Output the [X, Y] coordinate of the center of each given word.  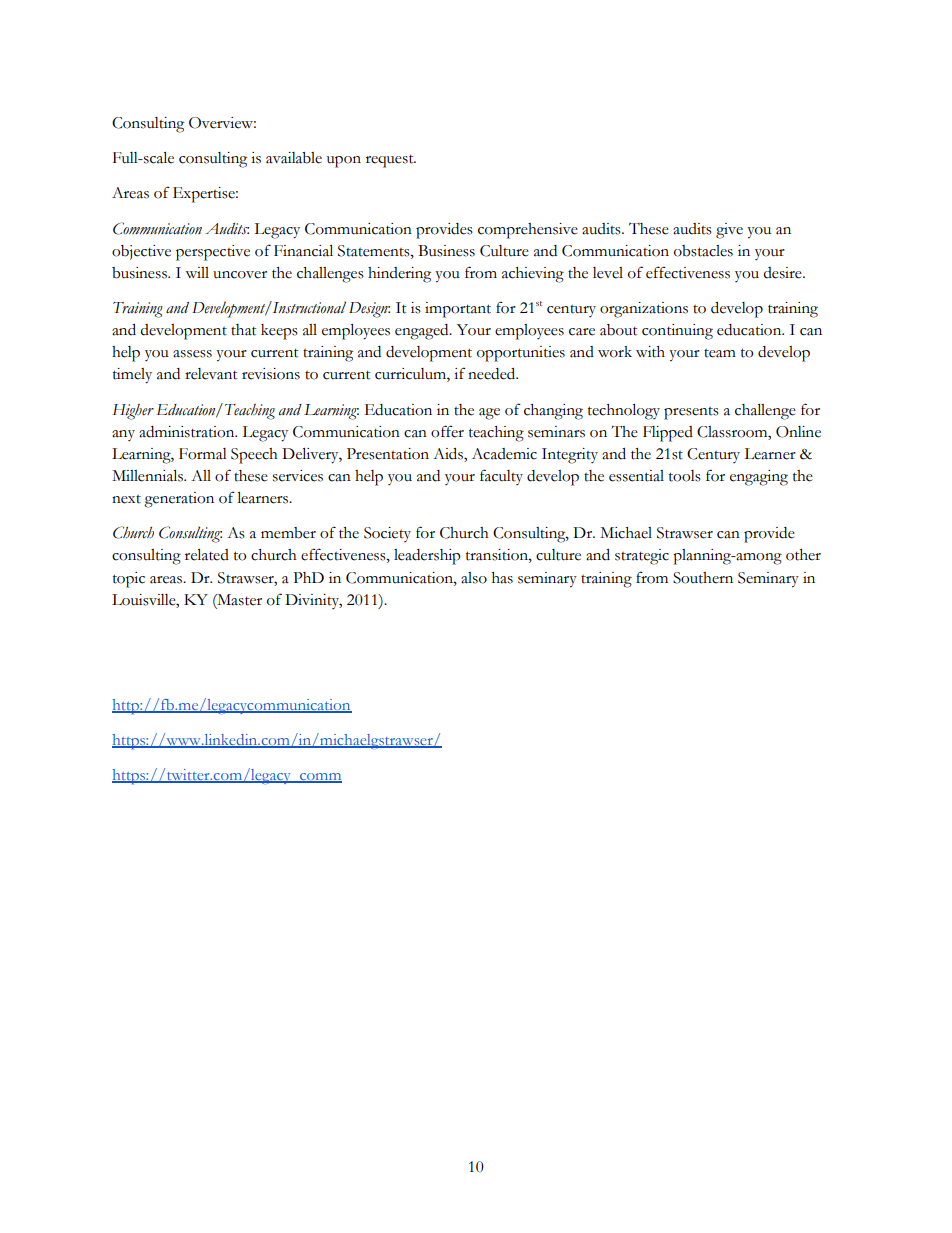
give [729, 231]
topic [129, 580]
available [294, 158]
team [720, 353]
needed [493, 374]
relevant [211, 374]
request [391, 161]
